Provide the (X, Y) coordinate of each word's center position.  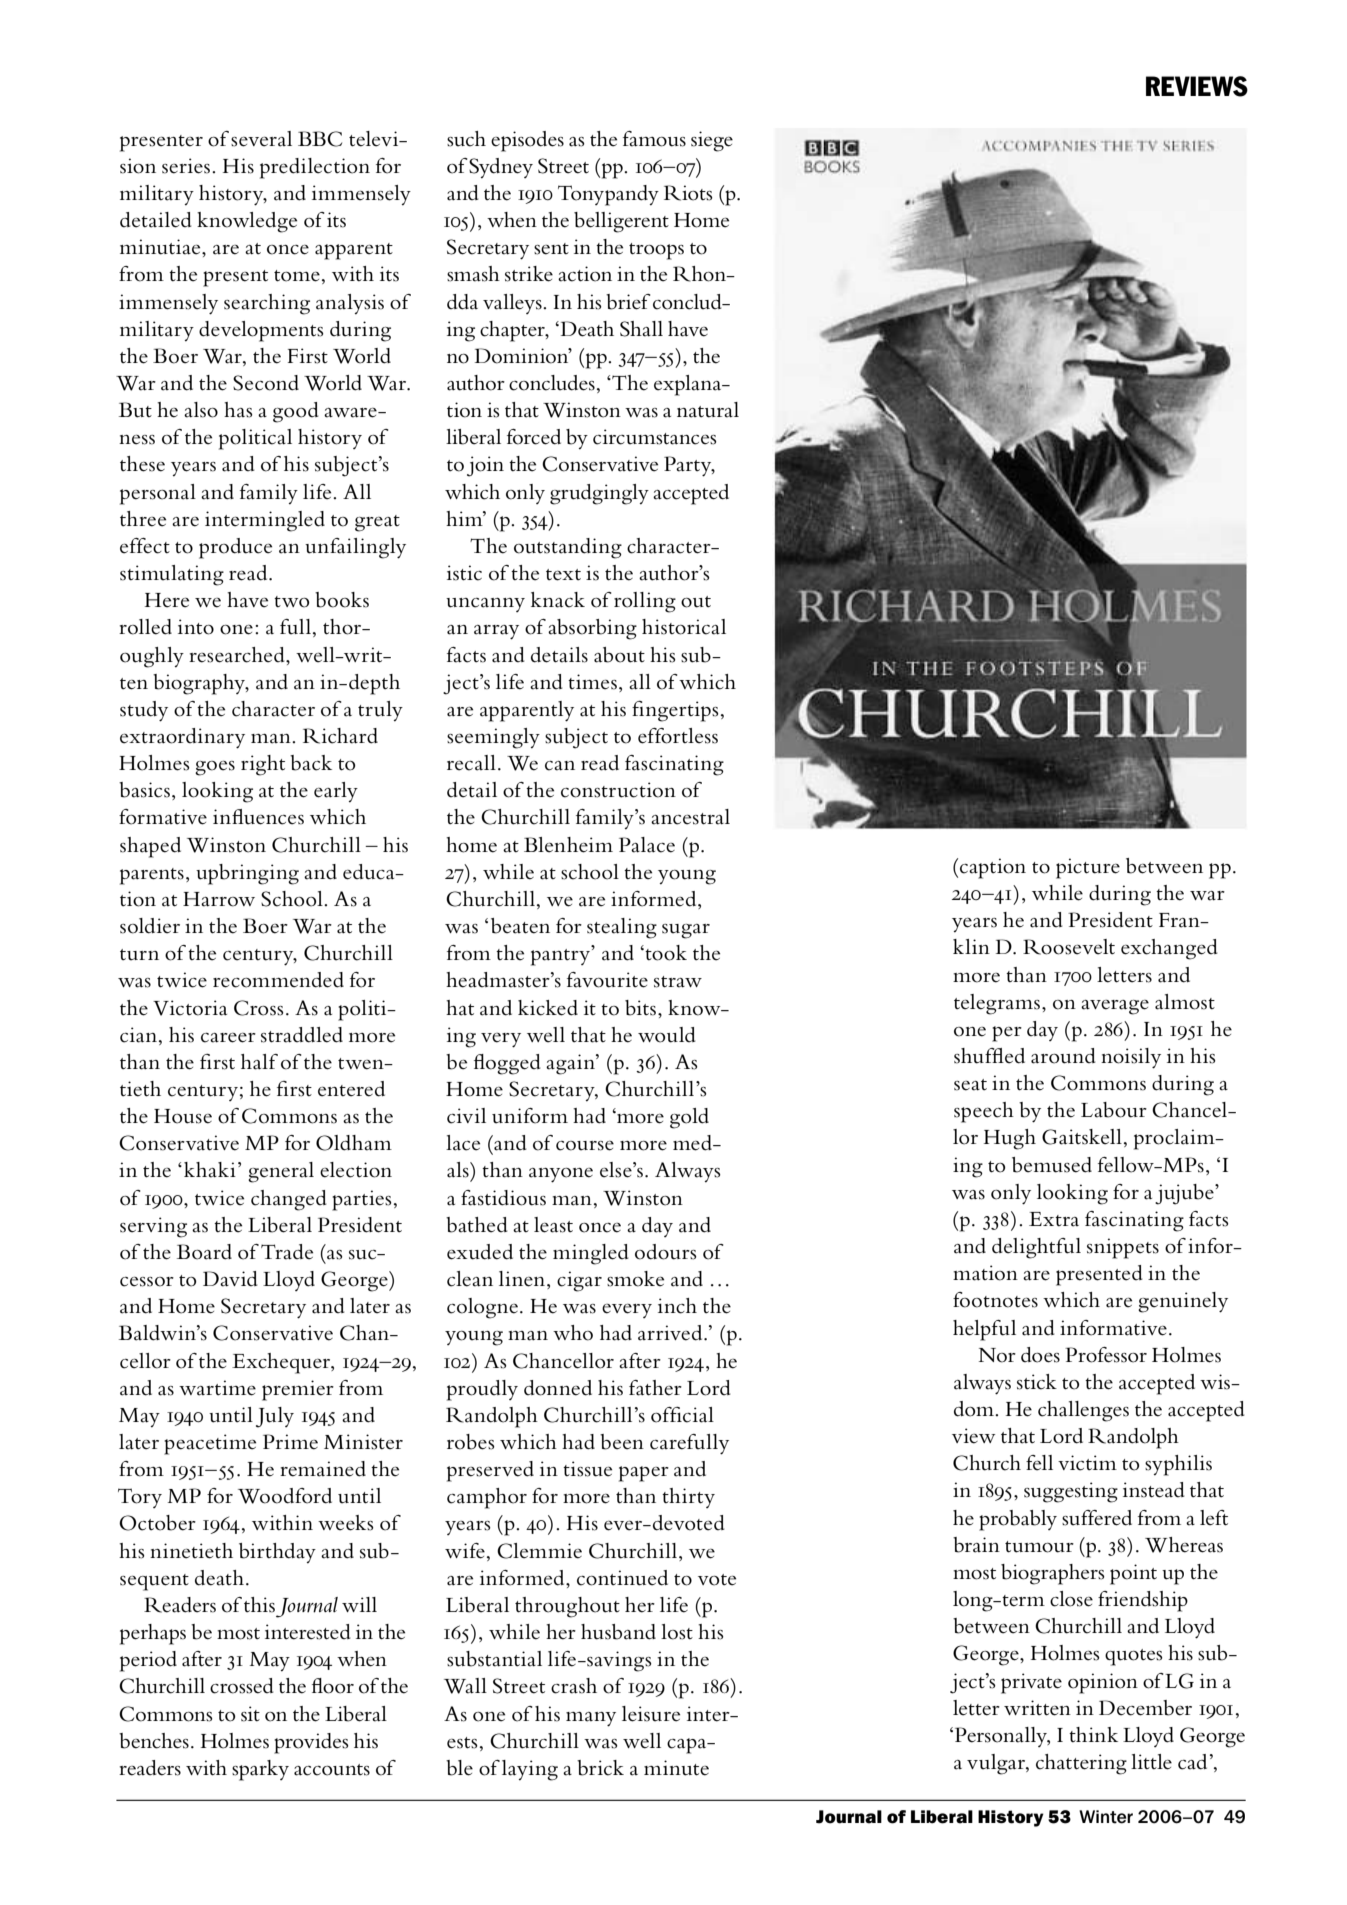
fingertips (675, 711)
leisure (651, 1714)
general (281, 1172)
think (1093, 1734)
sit (250, 1714)
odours (666, 1252)
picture (1088, 868)
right (263, 765)
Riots (688, 193)
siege (712, 141)
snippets (1123, 1248)
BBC (320, 139)
